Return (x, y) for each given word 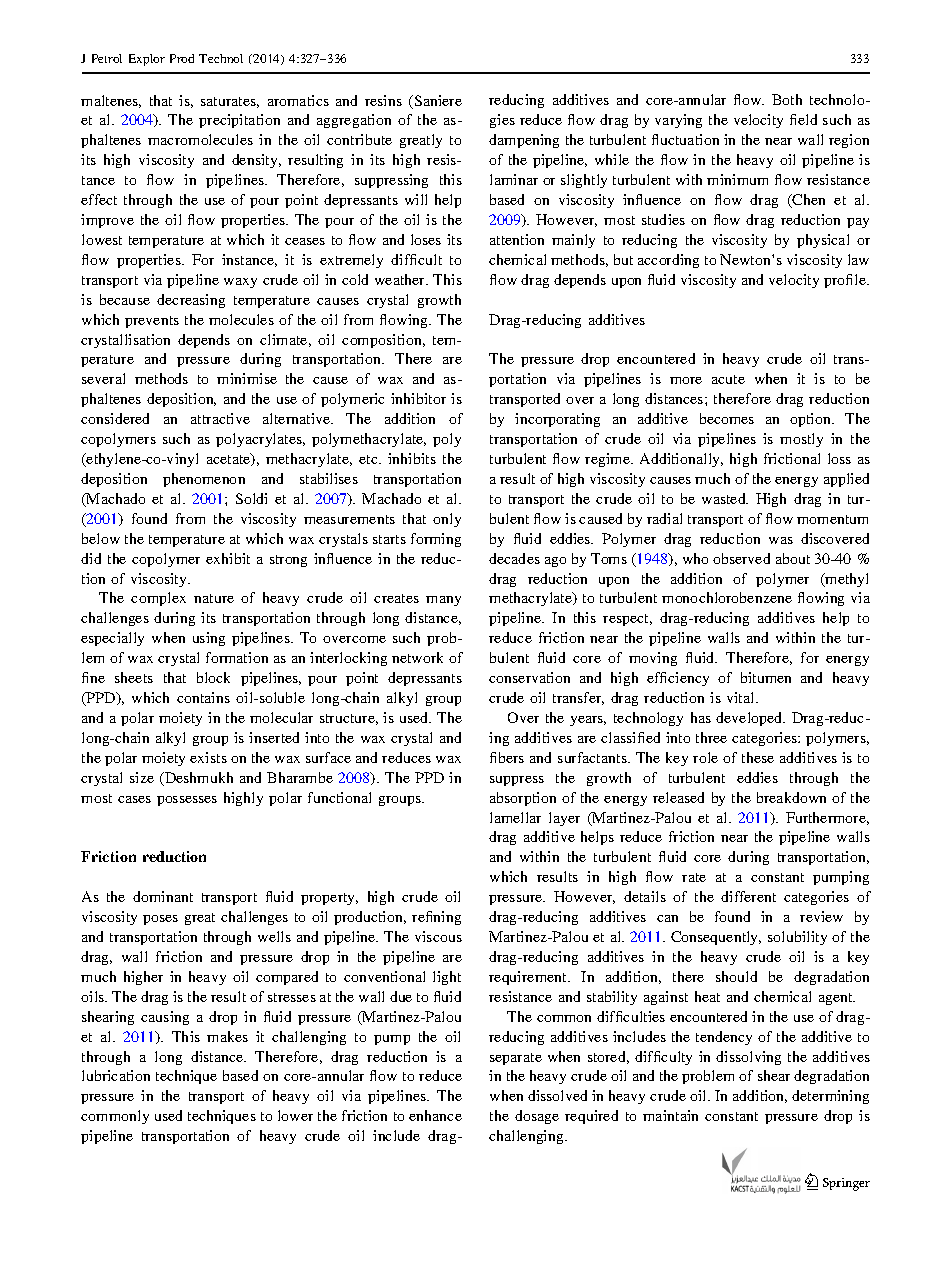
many (443, 601)
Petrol (107, 58)
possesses (187, 801)
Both (787, 99)
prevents (152, 322)
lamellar (515, 817)
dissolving (748, 1058)
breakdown (791, 797)
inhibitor (418, 398)
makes (227, 1036)
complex (158, 599)
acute (728, 379)
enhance (435, 1115)
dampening (524, 141)
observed (741, 558)
